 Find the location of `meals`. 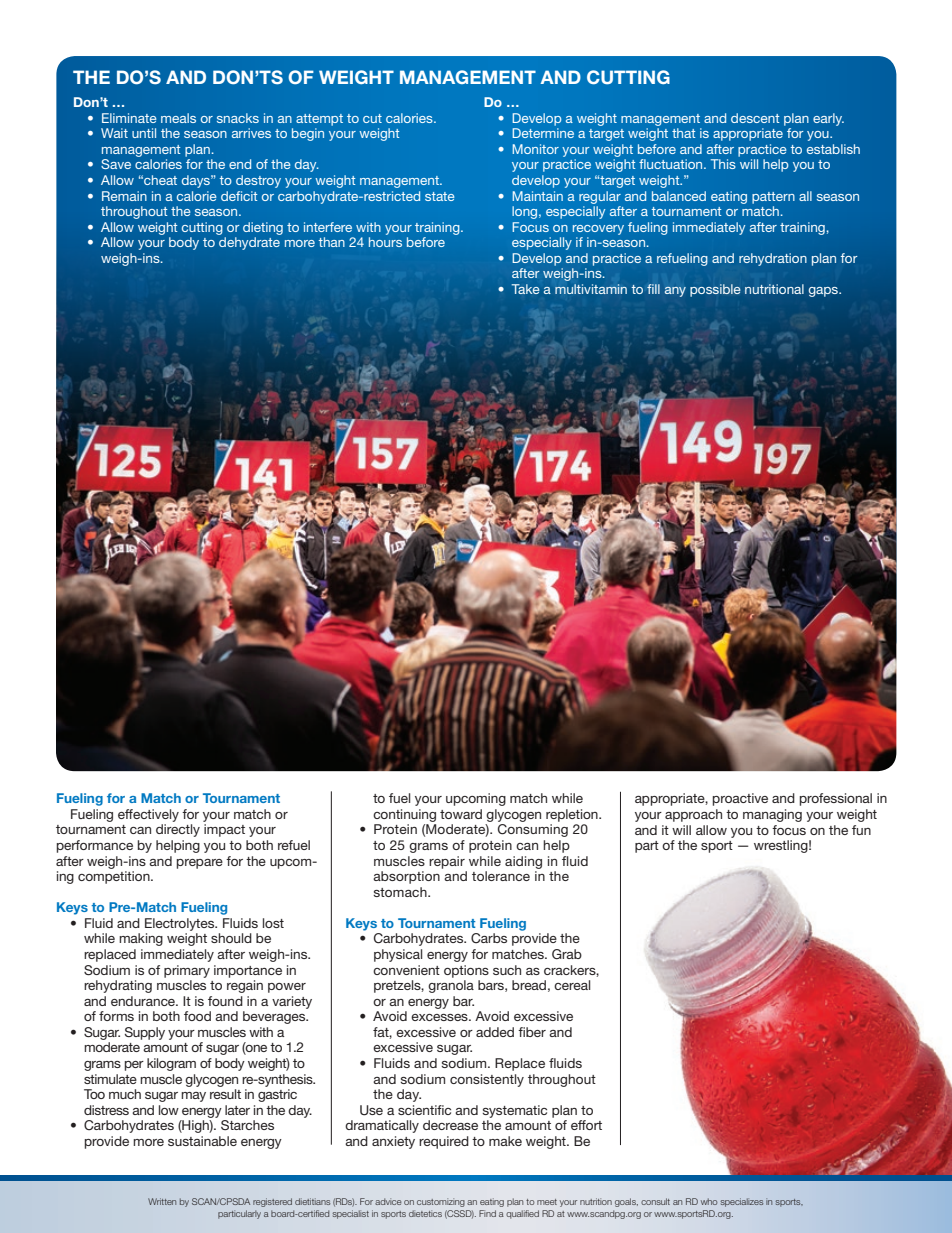

meals is located at coordinates (178, 118).
